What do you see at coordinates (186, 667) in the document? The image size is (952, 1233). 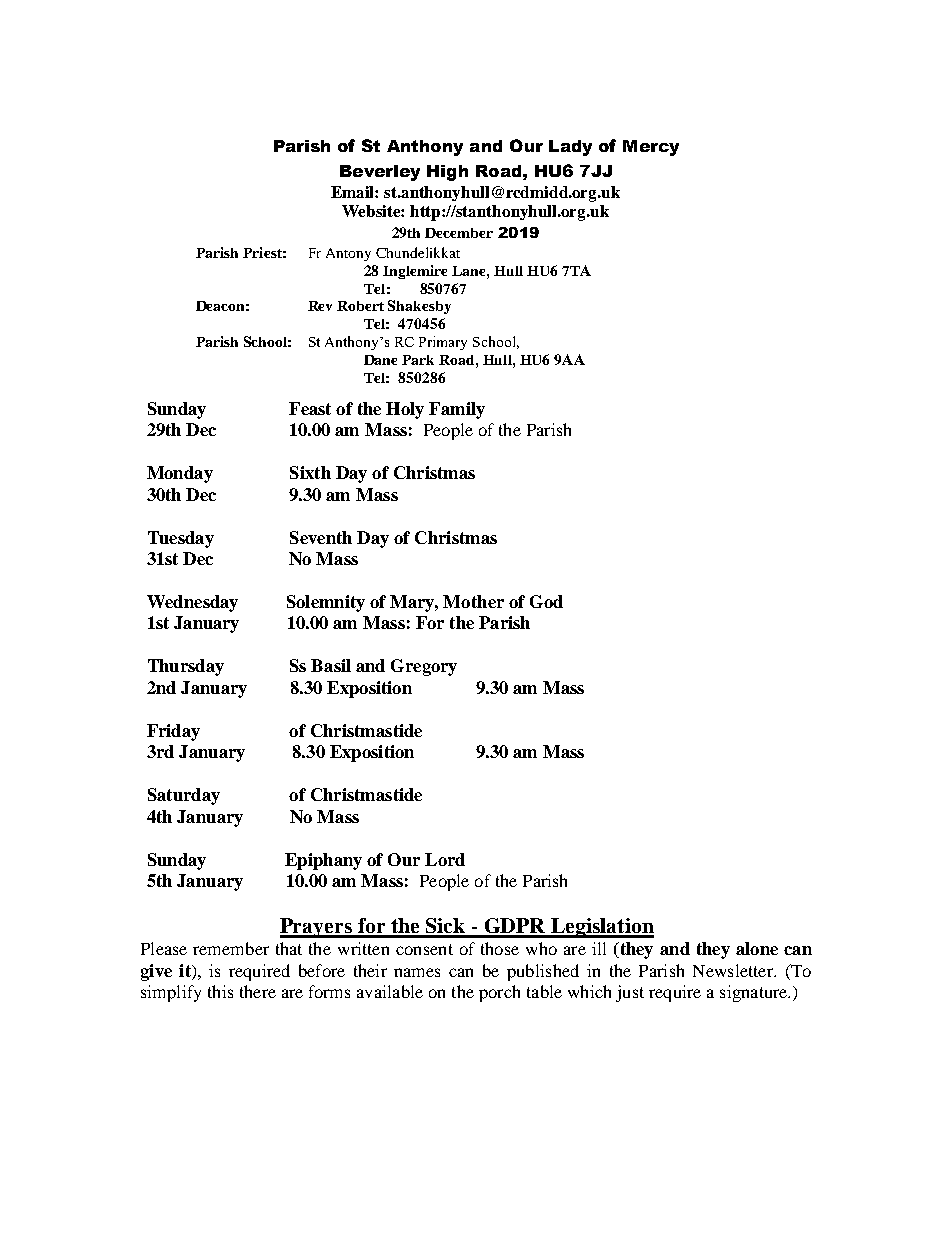 I see `Thursday` at bounding box center [186, 667].
